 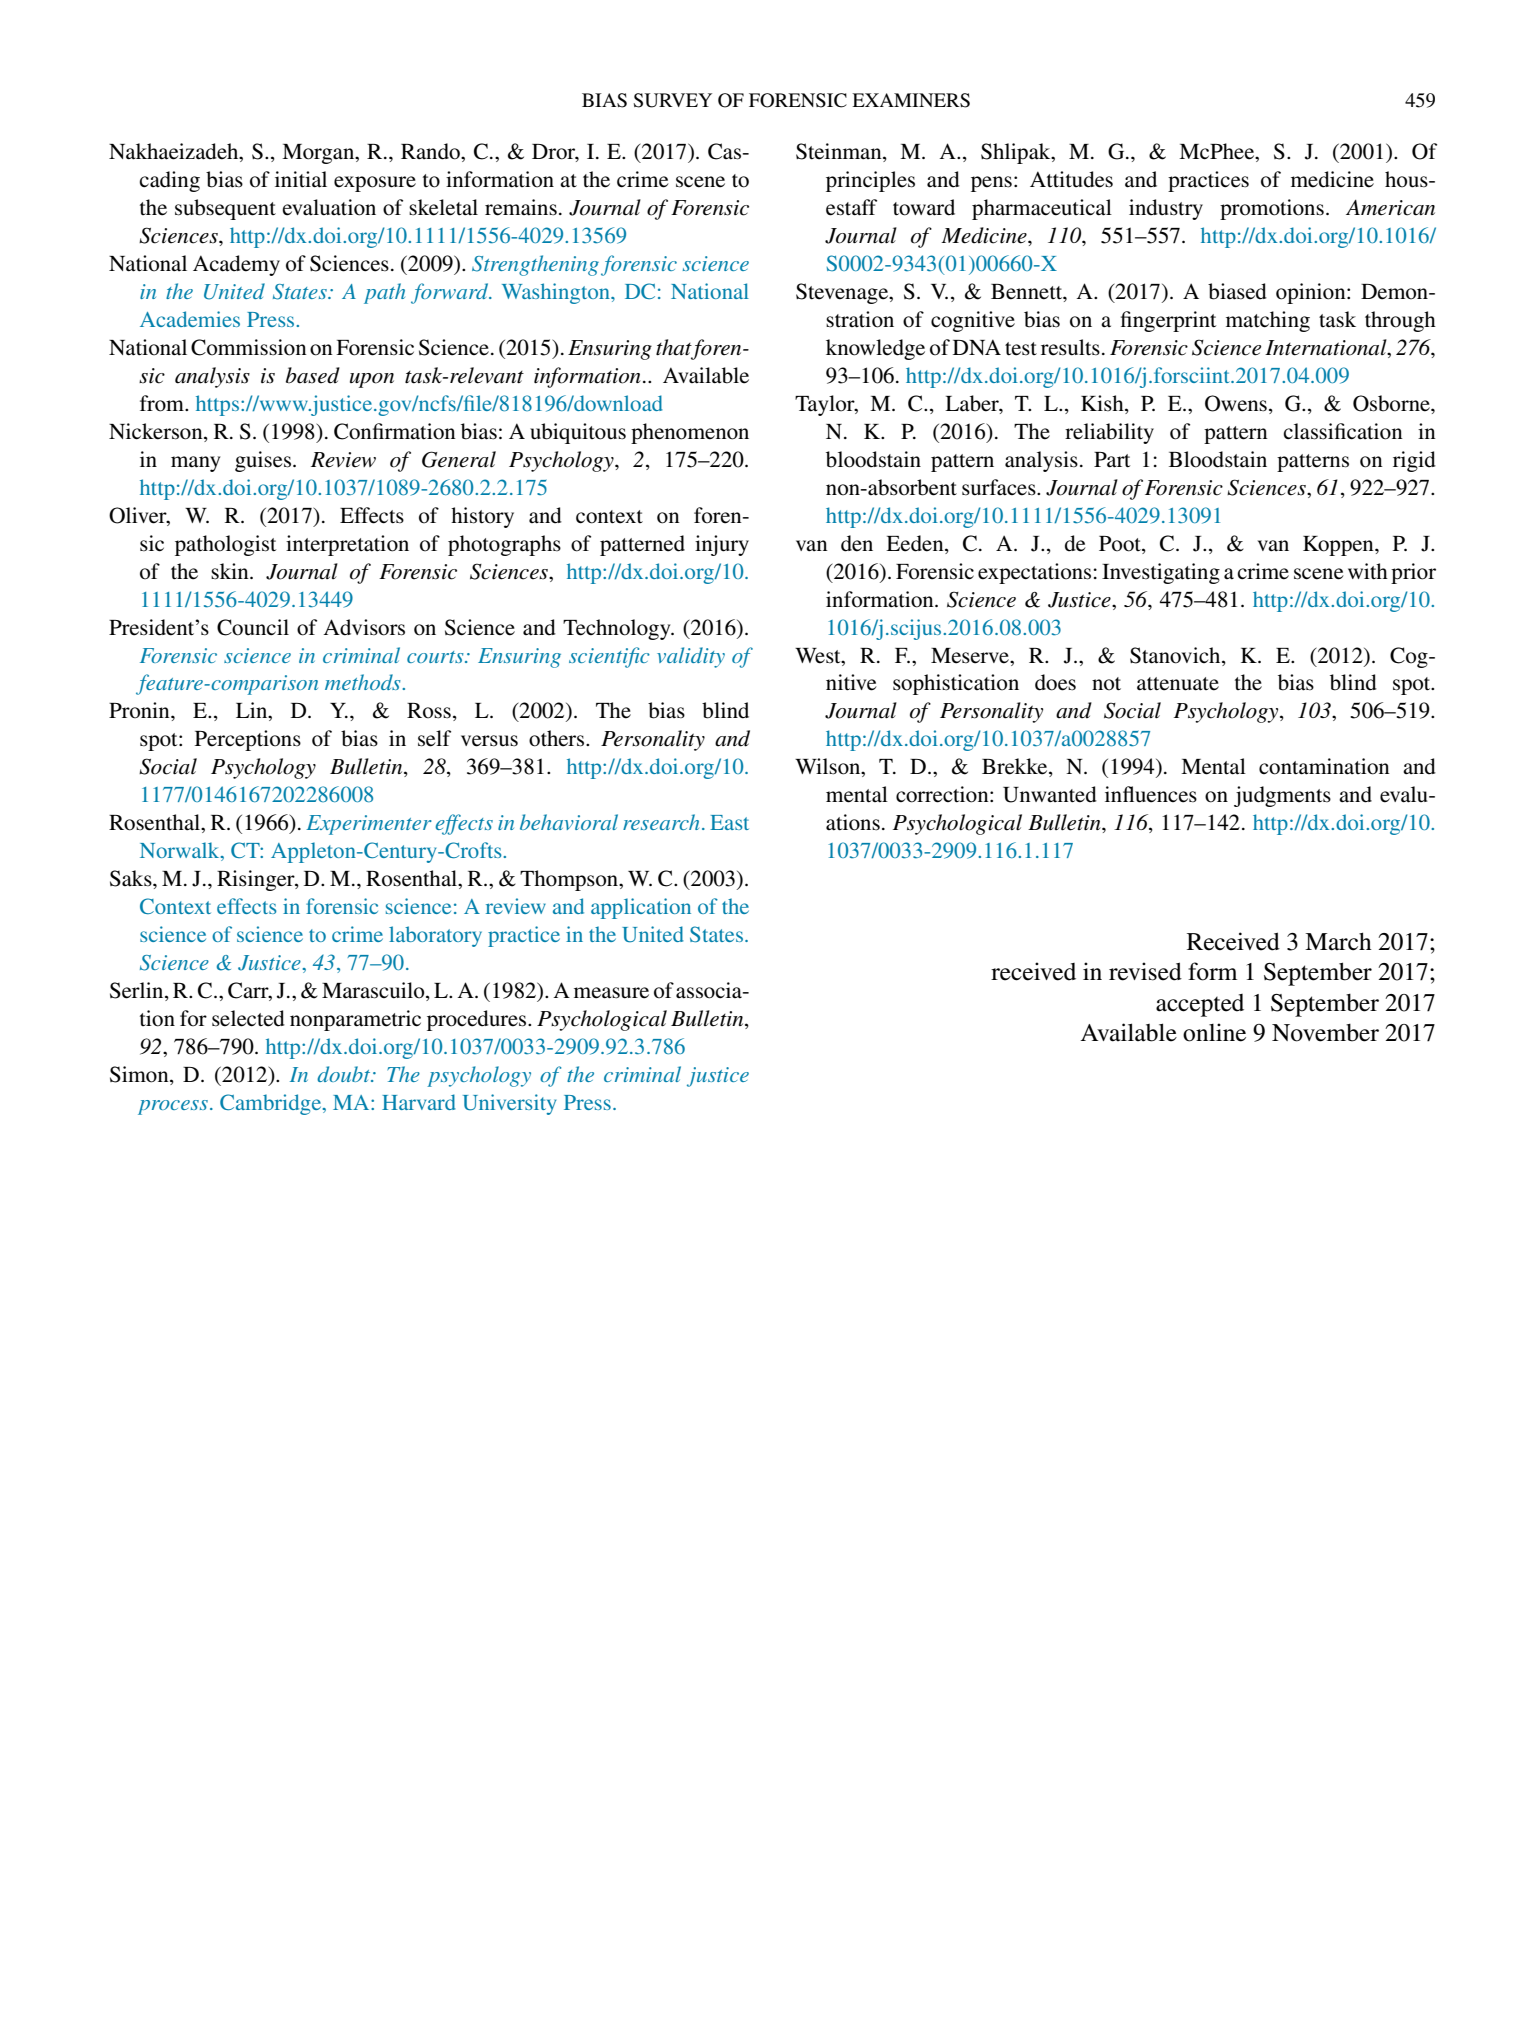 What do you see at coordinates (345, 1074) in the screenshot?
I see `doubt` at bounding box center [345, 1074].
